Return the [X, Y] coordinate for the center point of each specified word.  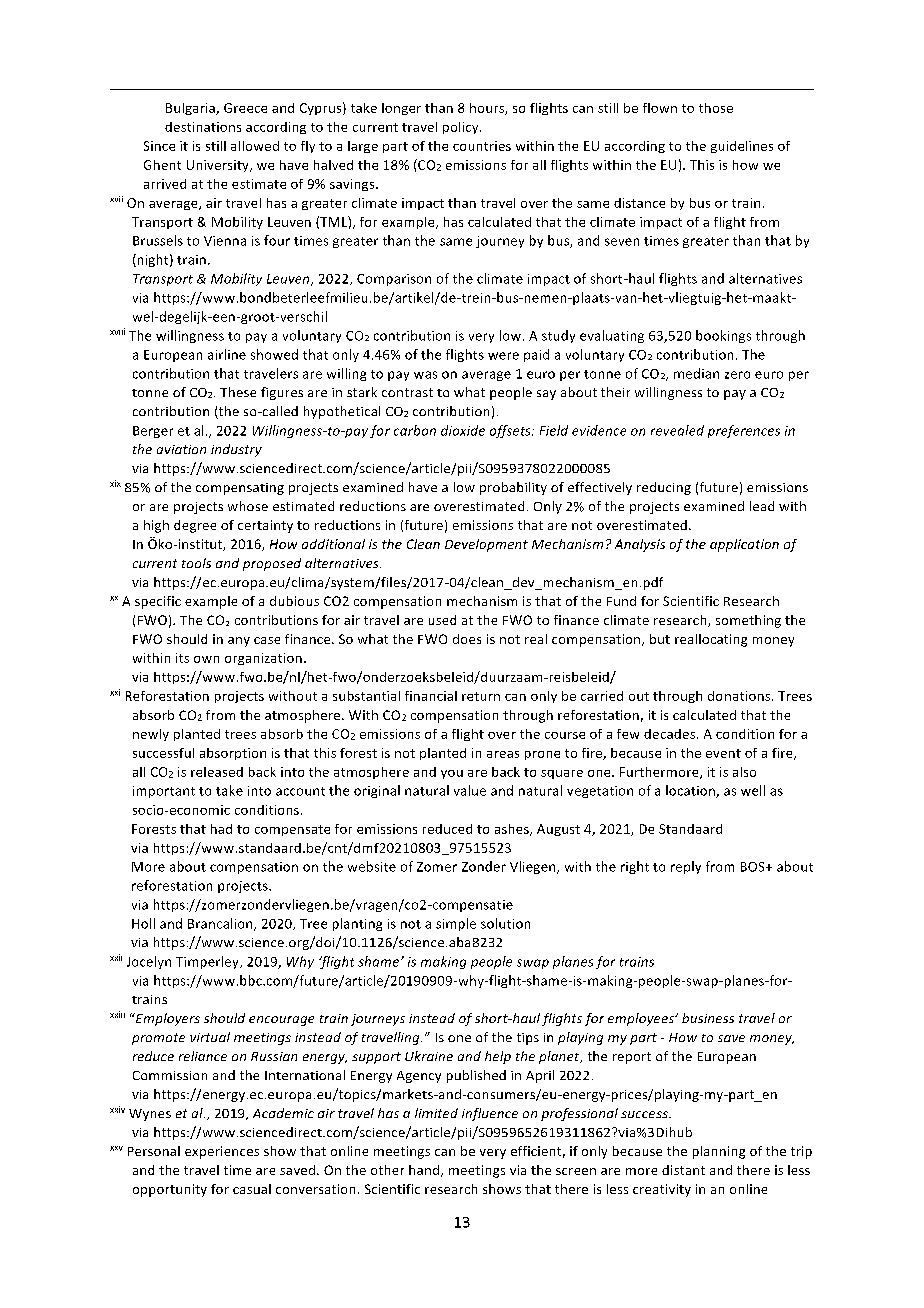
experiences [222, 1152]
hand [425, 1171]
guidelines [742, 147]
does [467, 639]
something [748, 621]
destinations [203, 127]
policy [462, 128]
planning [719, 1152]
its [182, 658]
